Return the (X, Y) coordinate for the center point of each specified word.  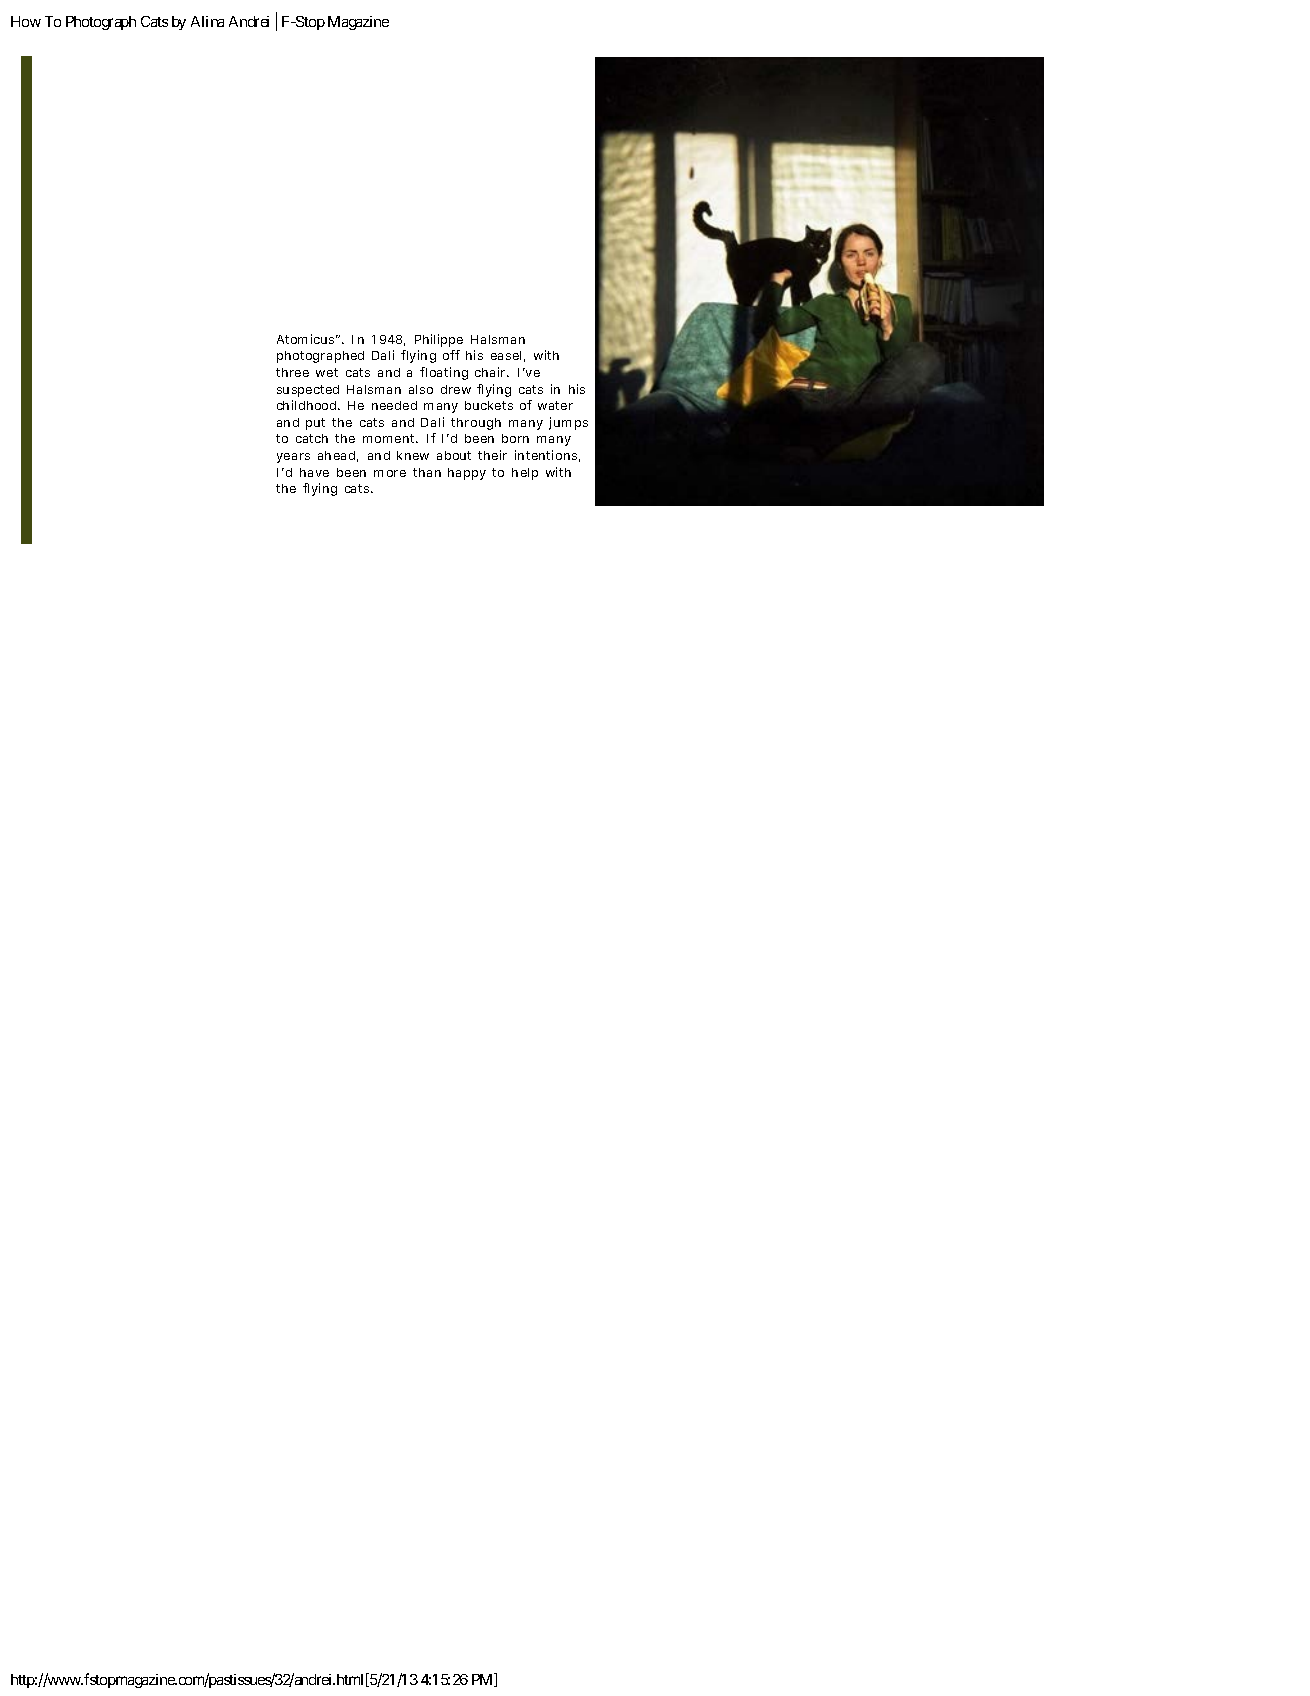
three (292, 372)
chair (491, 372)
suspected (308, 391)
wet (327, 372)
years (293, 458)
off (451, 355)
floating (444, 373)
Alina (207, 21)
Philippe (439, 340)
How (26, 21)
